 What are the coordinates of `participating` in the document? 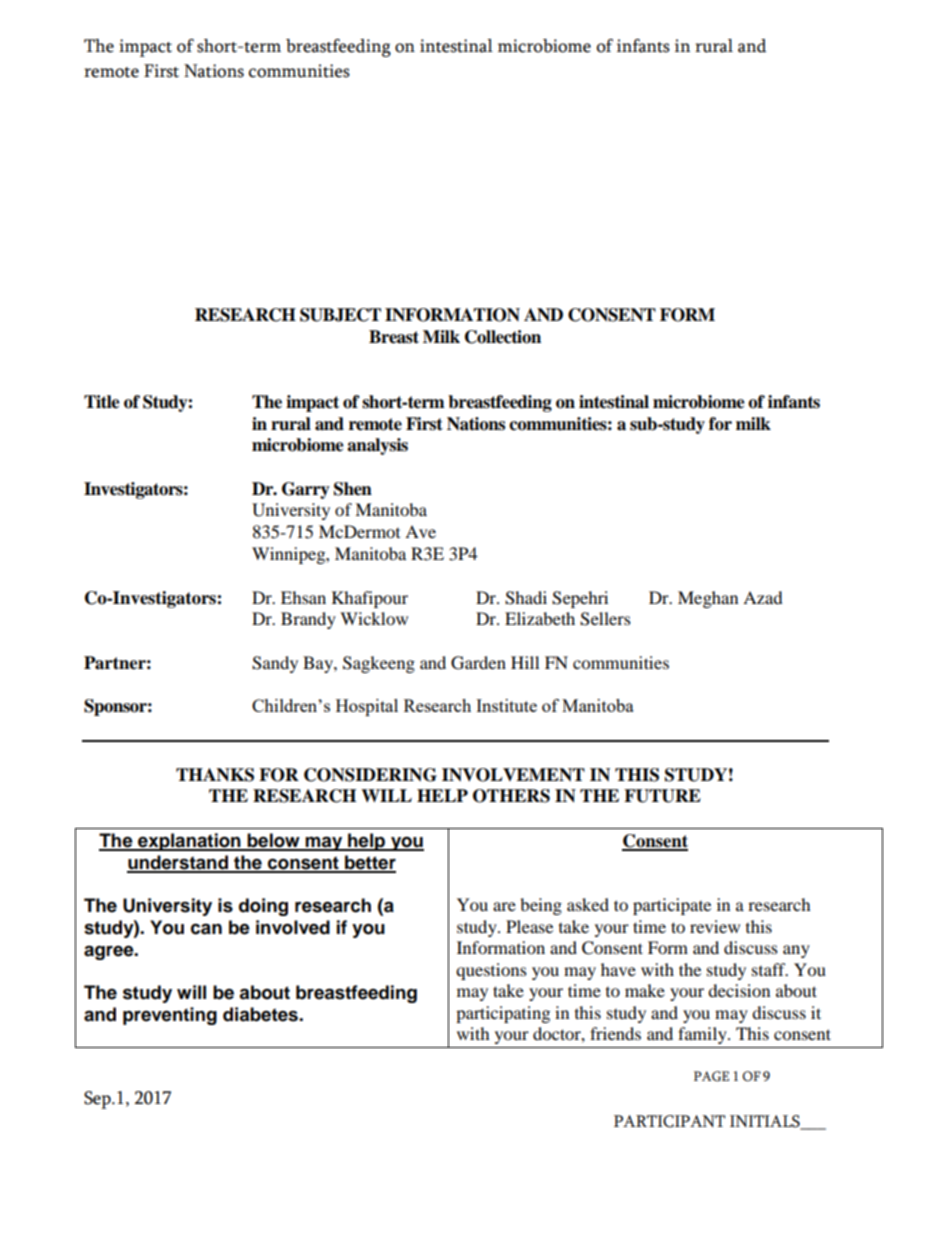 It's located at (503, 1014).
